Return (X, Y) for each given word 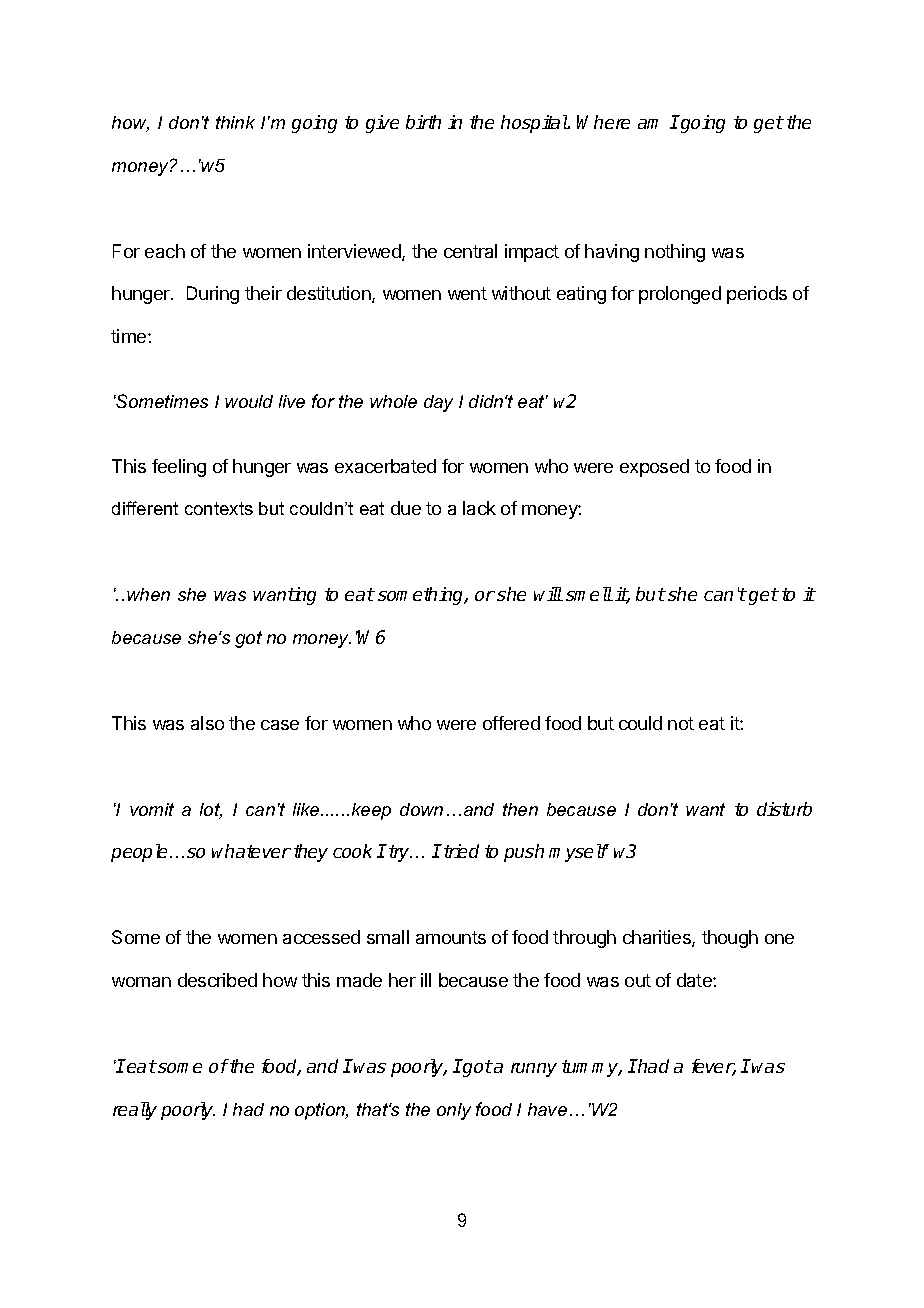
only (454, 1111)
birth (423, 122)
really (135, 1111)
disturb (784, 809)
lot (211, 811)
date (695, 980)
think (235, 122)
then (520, 809)
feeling (179, 468)
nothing (675, 253)
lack (479, 508)
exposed (654, 468)
